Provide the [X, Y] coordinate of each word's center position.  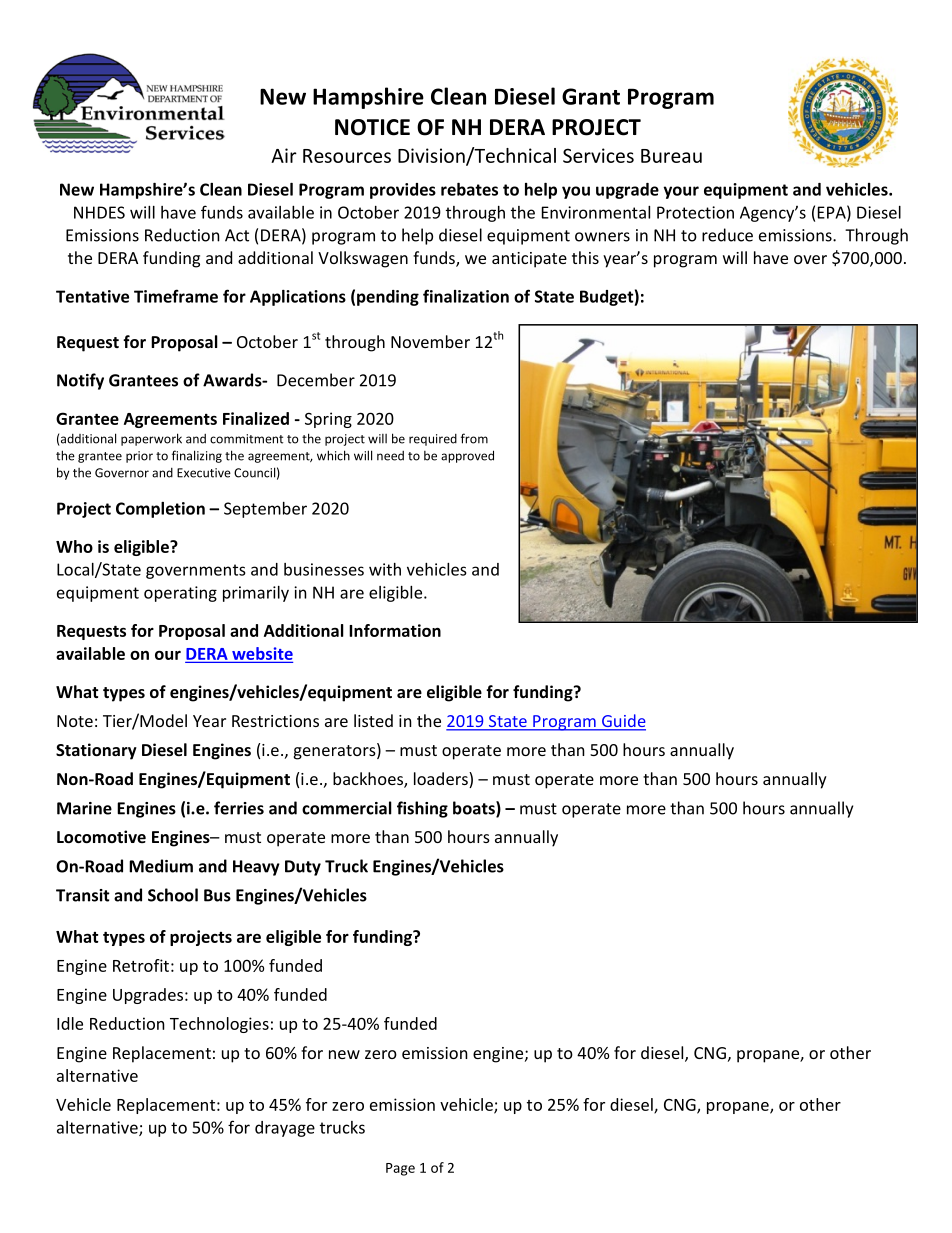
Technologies [219, 1025]
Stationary [96, 751]
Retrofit [141, 965]
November [430, 341]
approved [467, 456]
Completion [160, 510]
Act [237, 235]
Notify [80, 381]
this [585, 257]
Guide [623, 722]
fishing [422, 809]
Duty [303, 868]
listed [373, 720]
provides [403, 191]
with [385, 569]
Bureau [671, 156]
